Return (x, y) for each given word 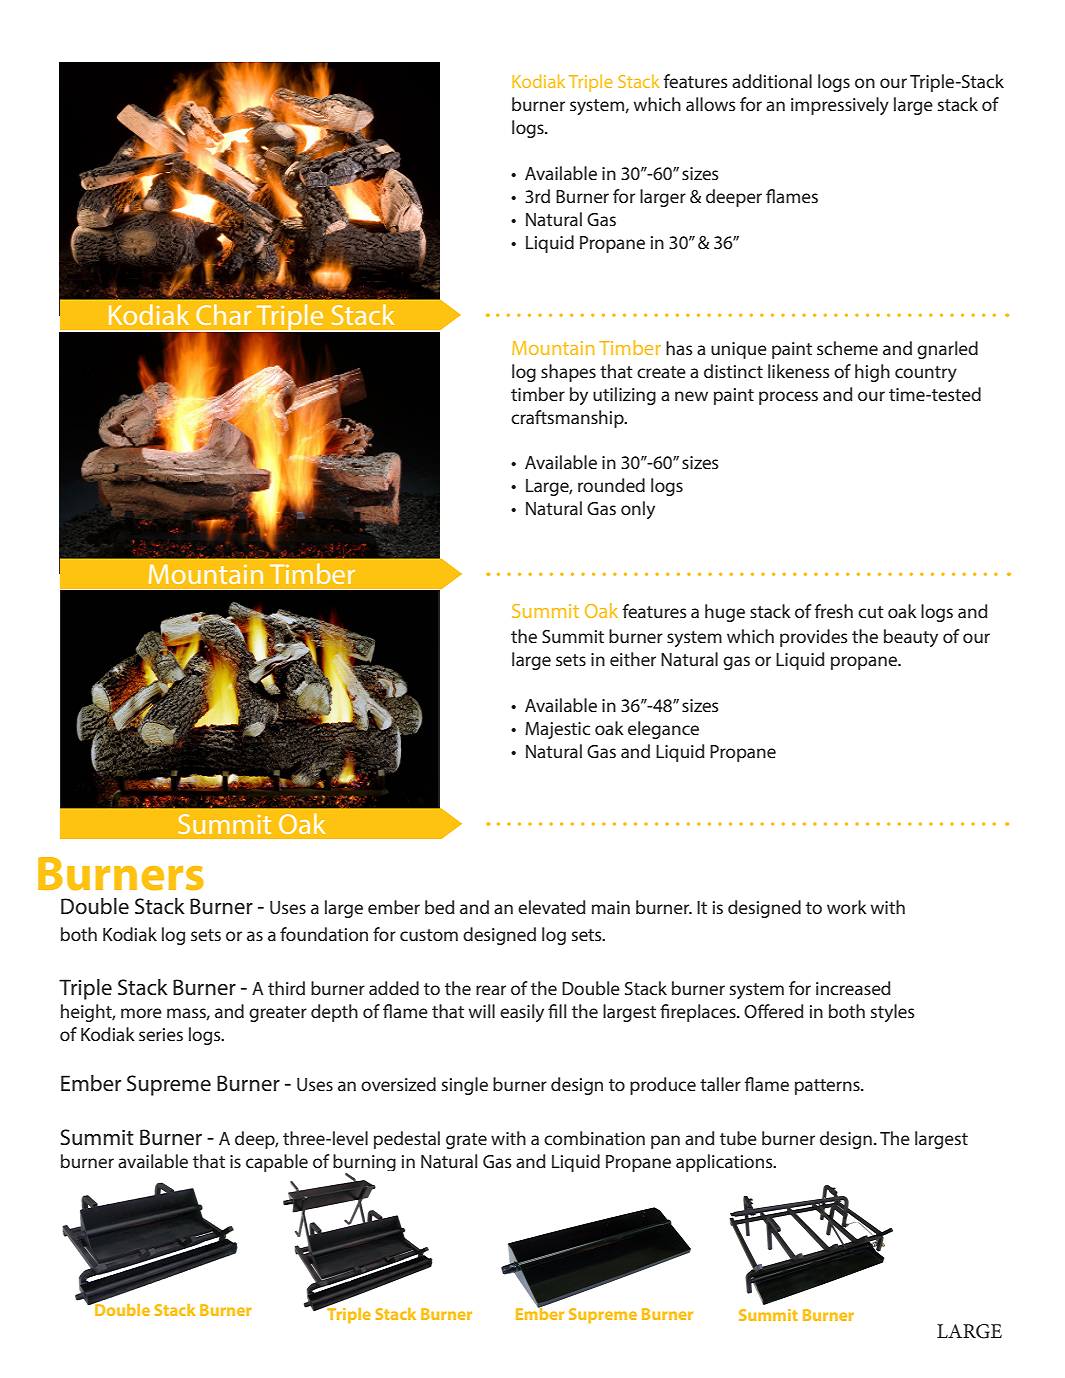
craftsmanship (568, 419)
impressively (840, 106)
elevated (552, 907)
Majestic (557, 730)
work (847, 907)
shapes (568, 373)
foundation (324, 934)
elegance (663, 730)
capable (277, 1163)
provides (814, 638)
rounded (611, 485)
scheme (847, 348)
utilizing (624, 396)
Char (223, 314)
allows (711, 104)
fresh (834, 611)
